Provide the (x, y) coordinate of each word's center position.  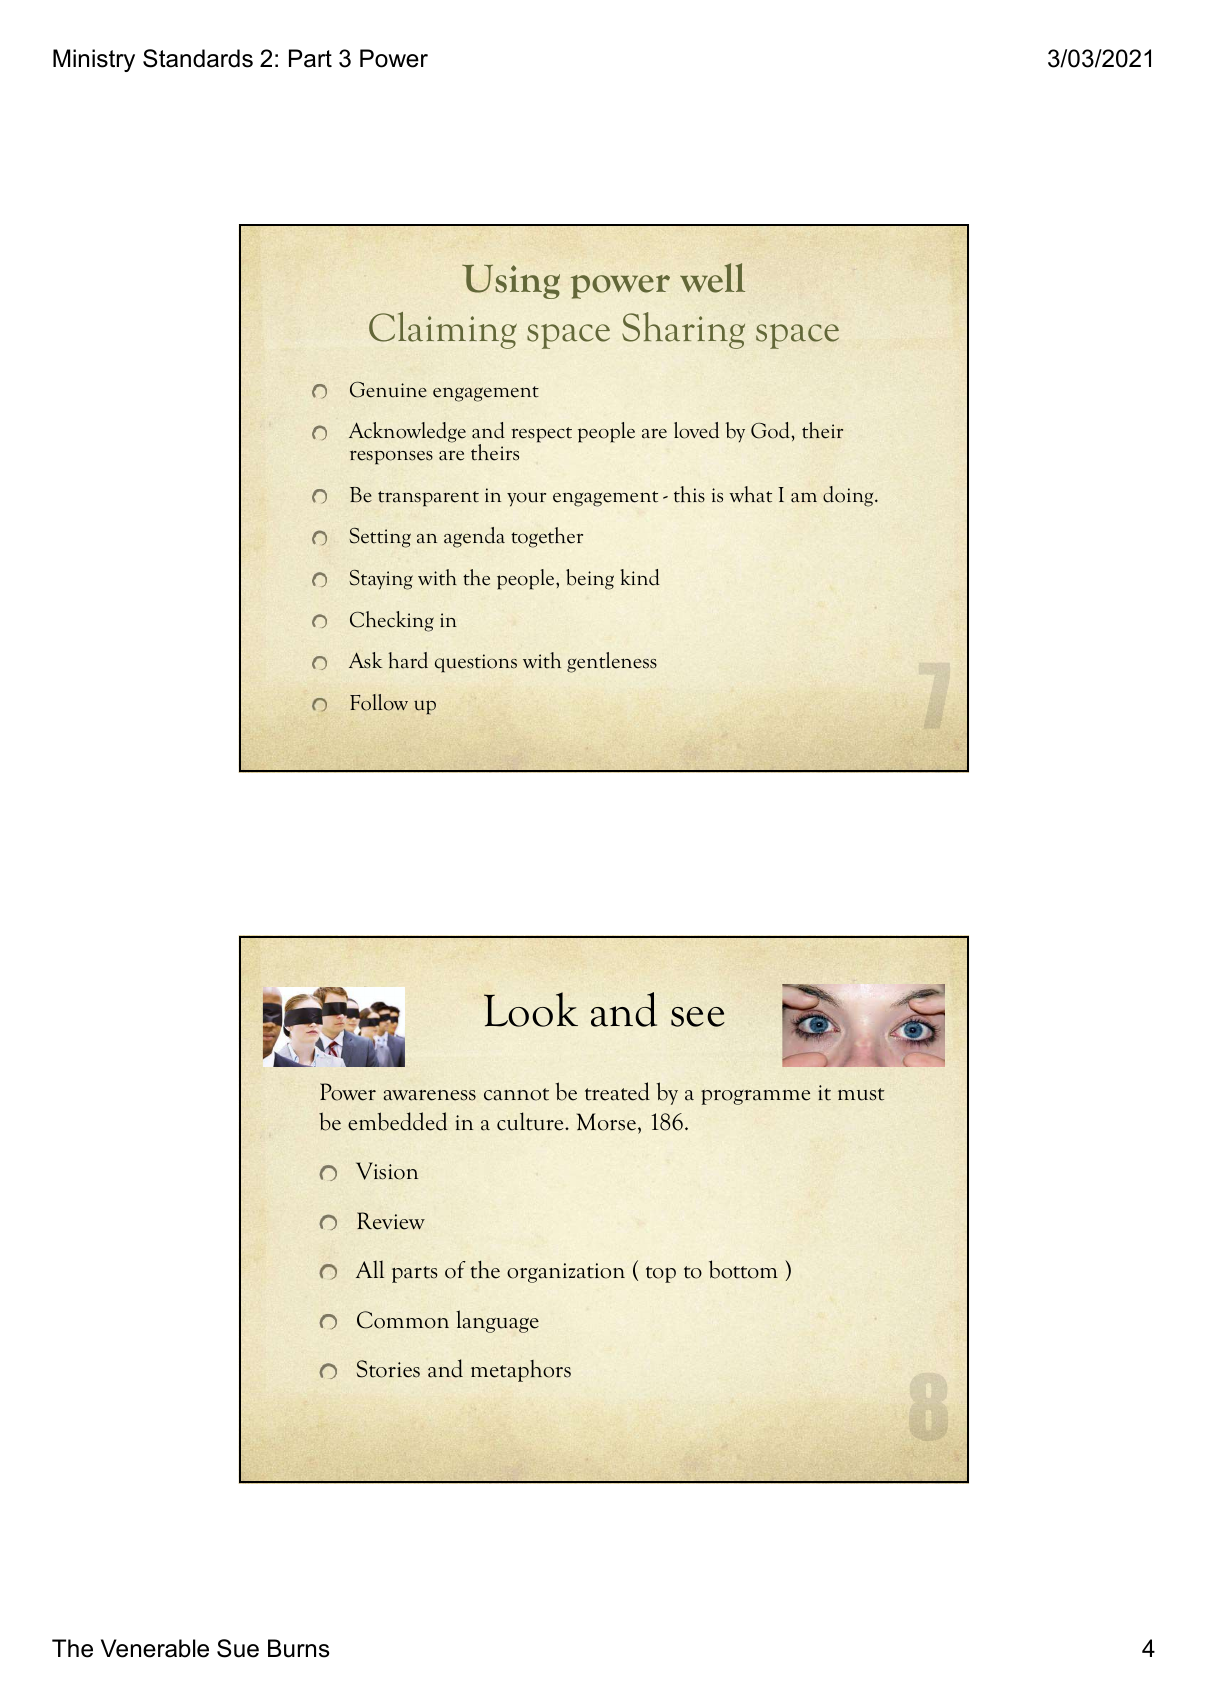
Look (531, 1009)
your (526, 499)
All (370, 1269)
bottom (743, 1269)
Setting (380, 538)
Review (391, 1221)
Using (511, 281)
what (750, 494)
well (712, 278)
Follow (379, 702)
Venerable (155, 1648)
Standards (198, 58)
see (698, 1017)
